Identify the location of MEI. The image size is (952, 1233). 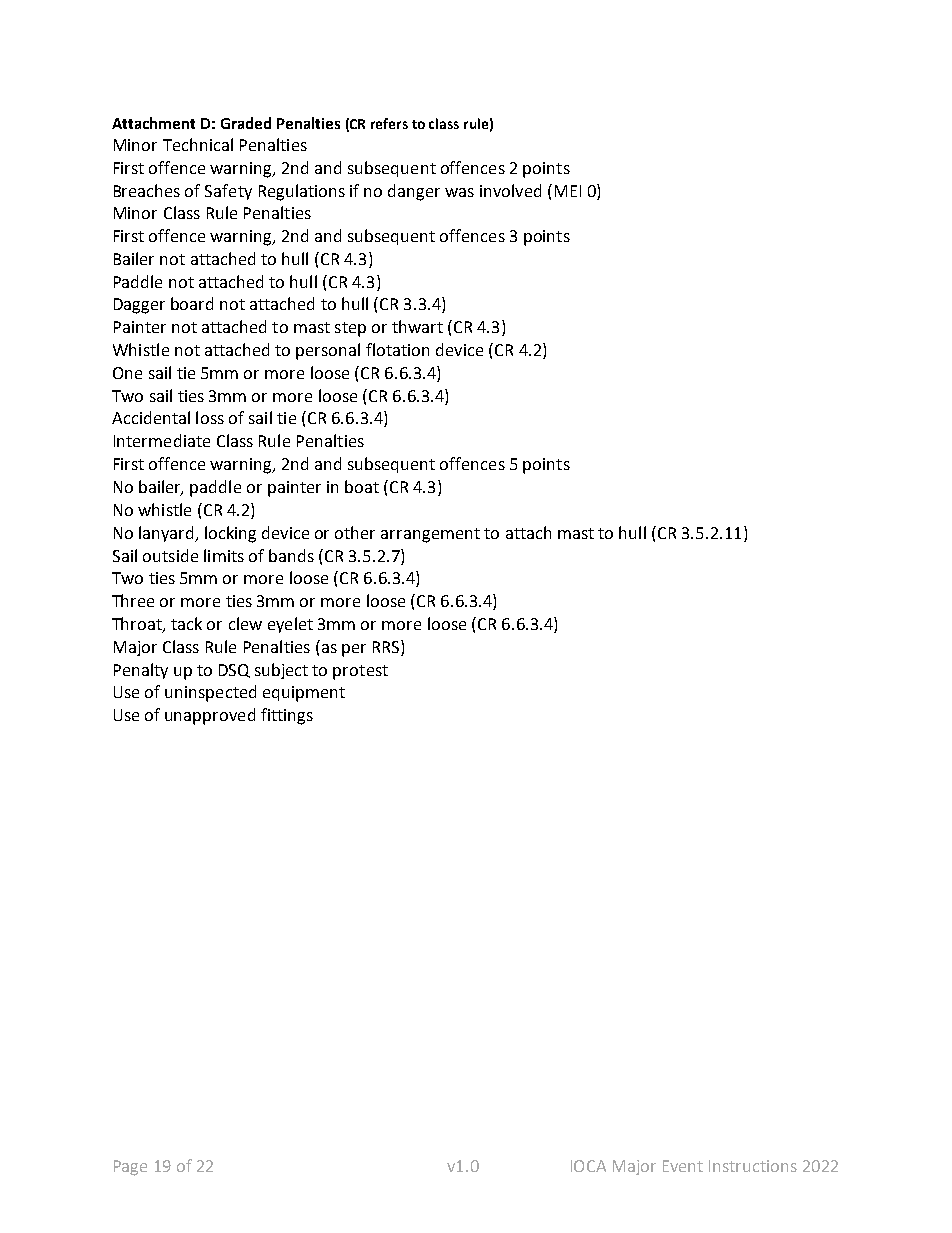
(568, 191).
